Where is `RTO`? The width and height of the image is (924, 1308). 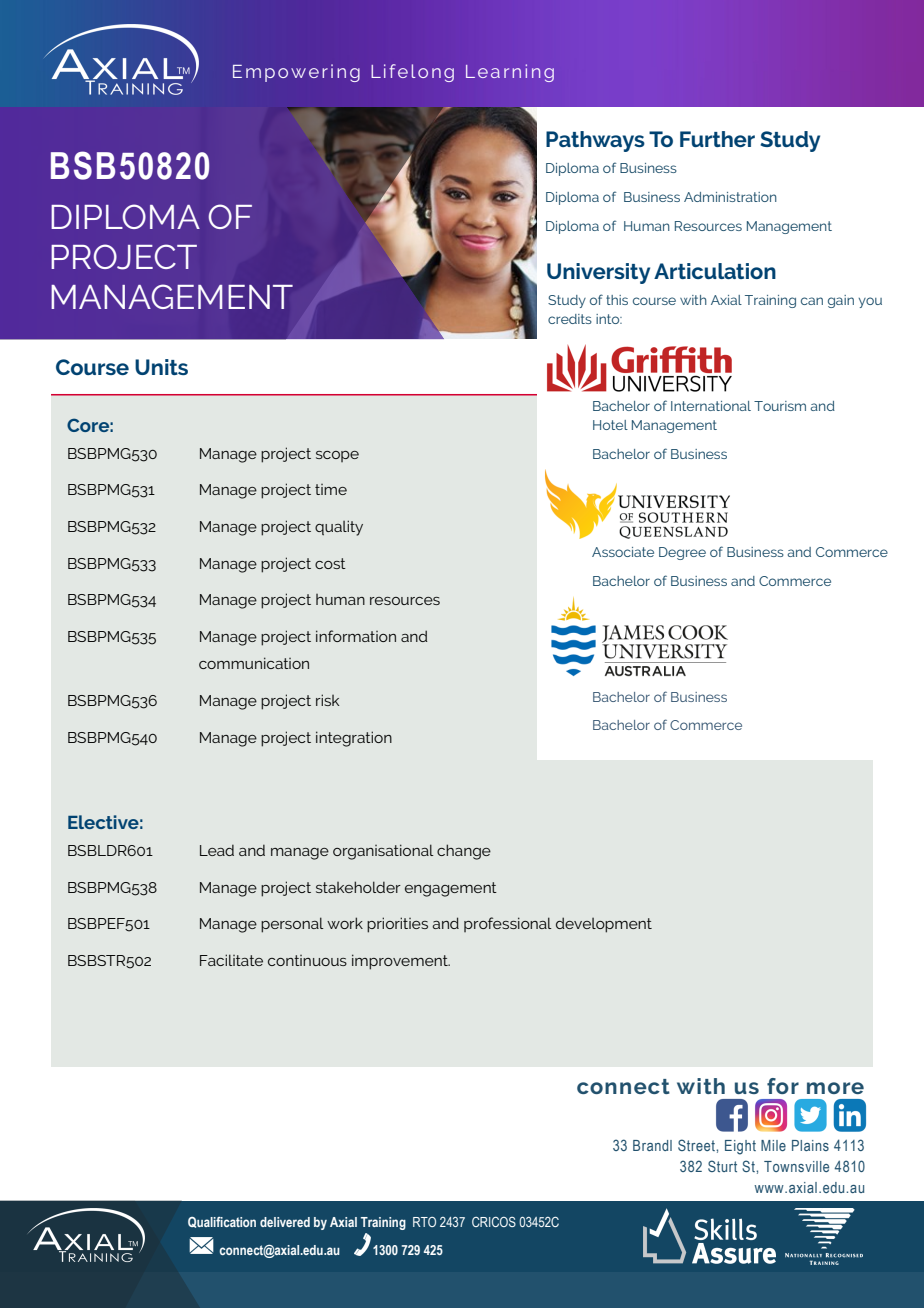 RTO is located at coordinates (424, 1222).
